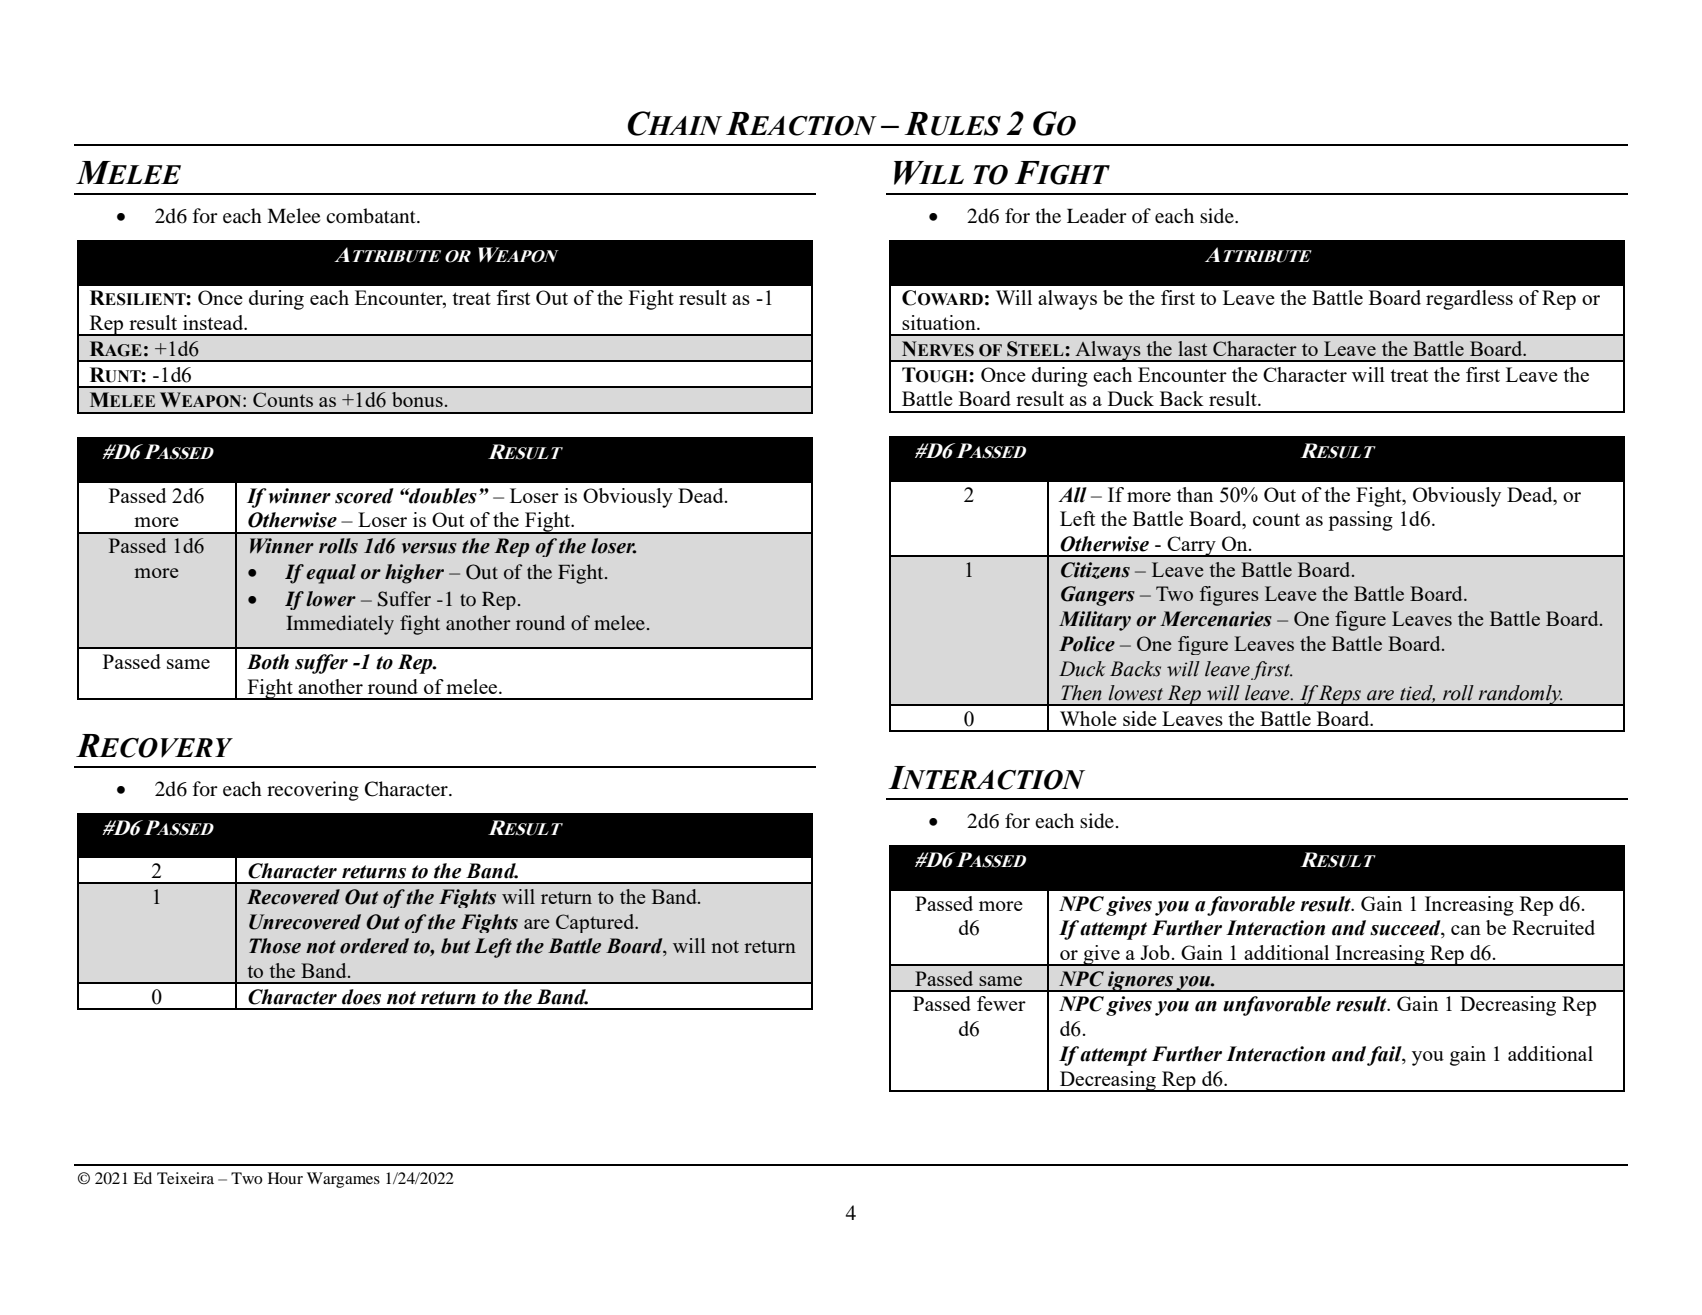 The image size is (1702, 1315). I want to click on bonus, so click(417, 399).
